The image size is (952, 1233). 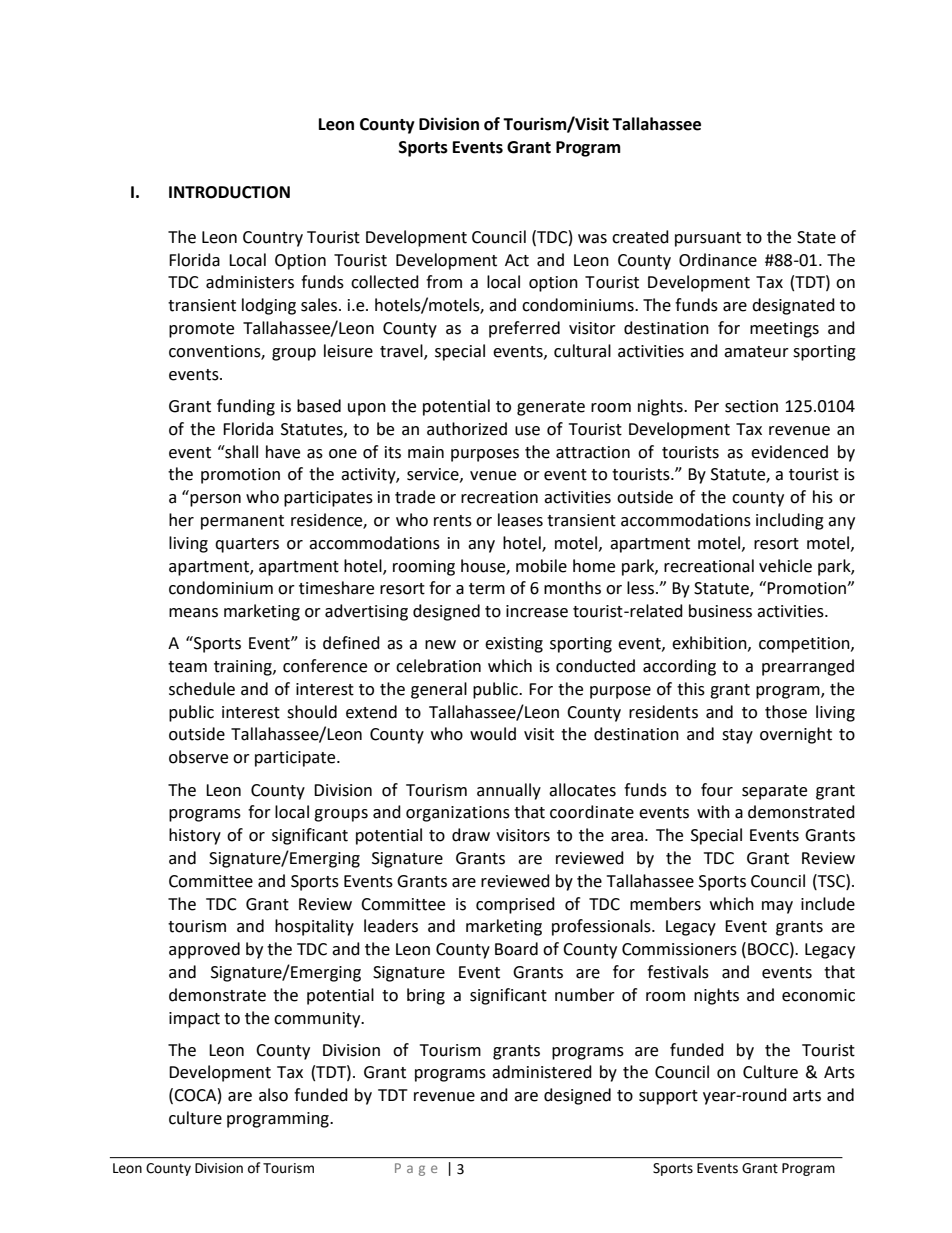 I want to click on pursuant, so click(x=708, y=239).
